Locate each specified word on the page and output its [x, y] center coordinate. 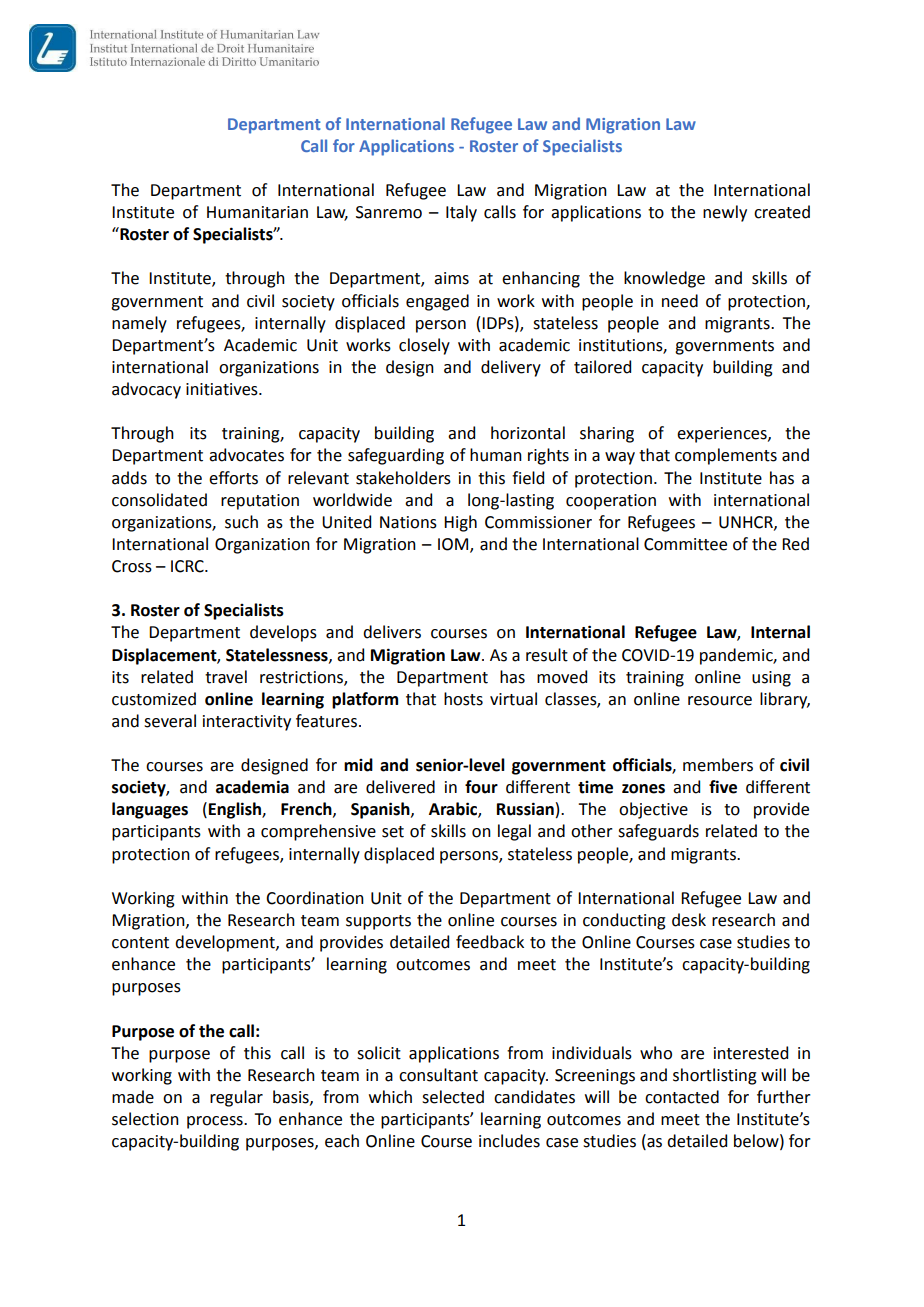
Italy [461, 213]
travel [226, 677]
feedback [490, 942]
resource [720, 701]
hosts [463, 699]
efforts [233, 478]
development [226, 943]
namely [139, 324]
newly [725, 213]
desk [689, 920]
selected [453, 1097]
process [216, 1122]
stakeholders [403, 478]
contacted [682, 1097]
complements [726, 456]
